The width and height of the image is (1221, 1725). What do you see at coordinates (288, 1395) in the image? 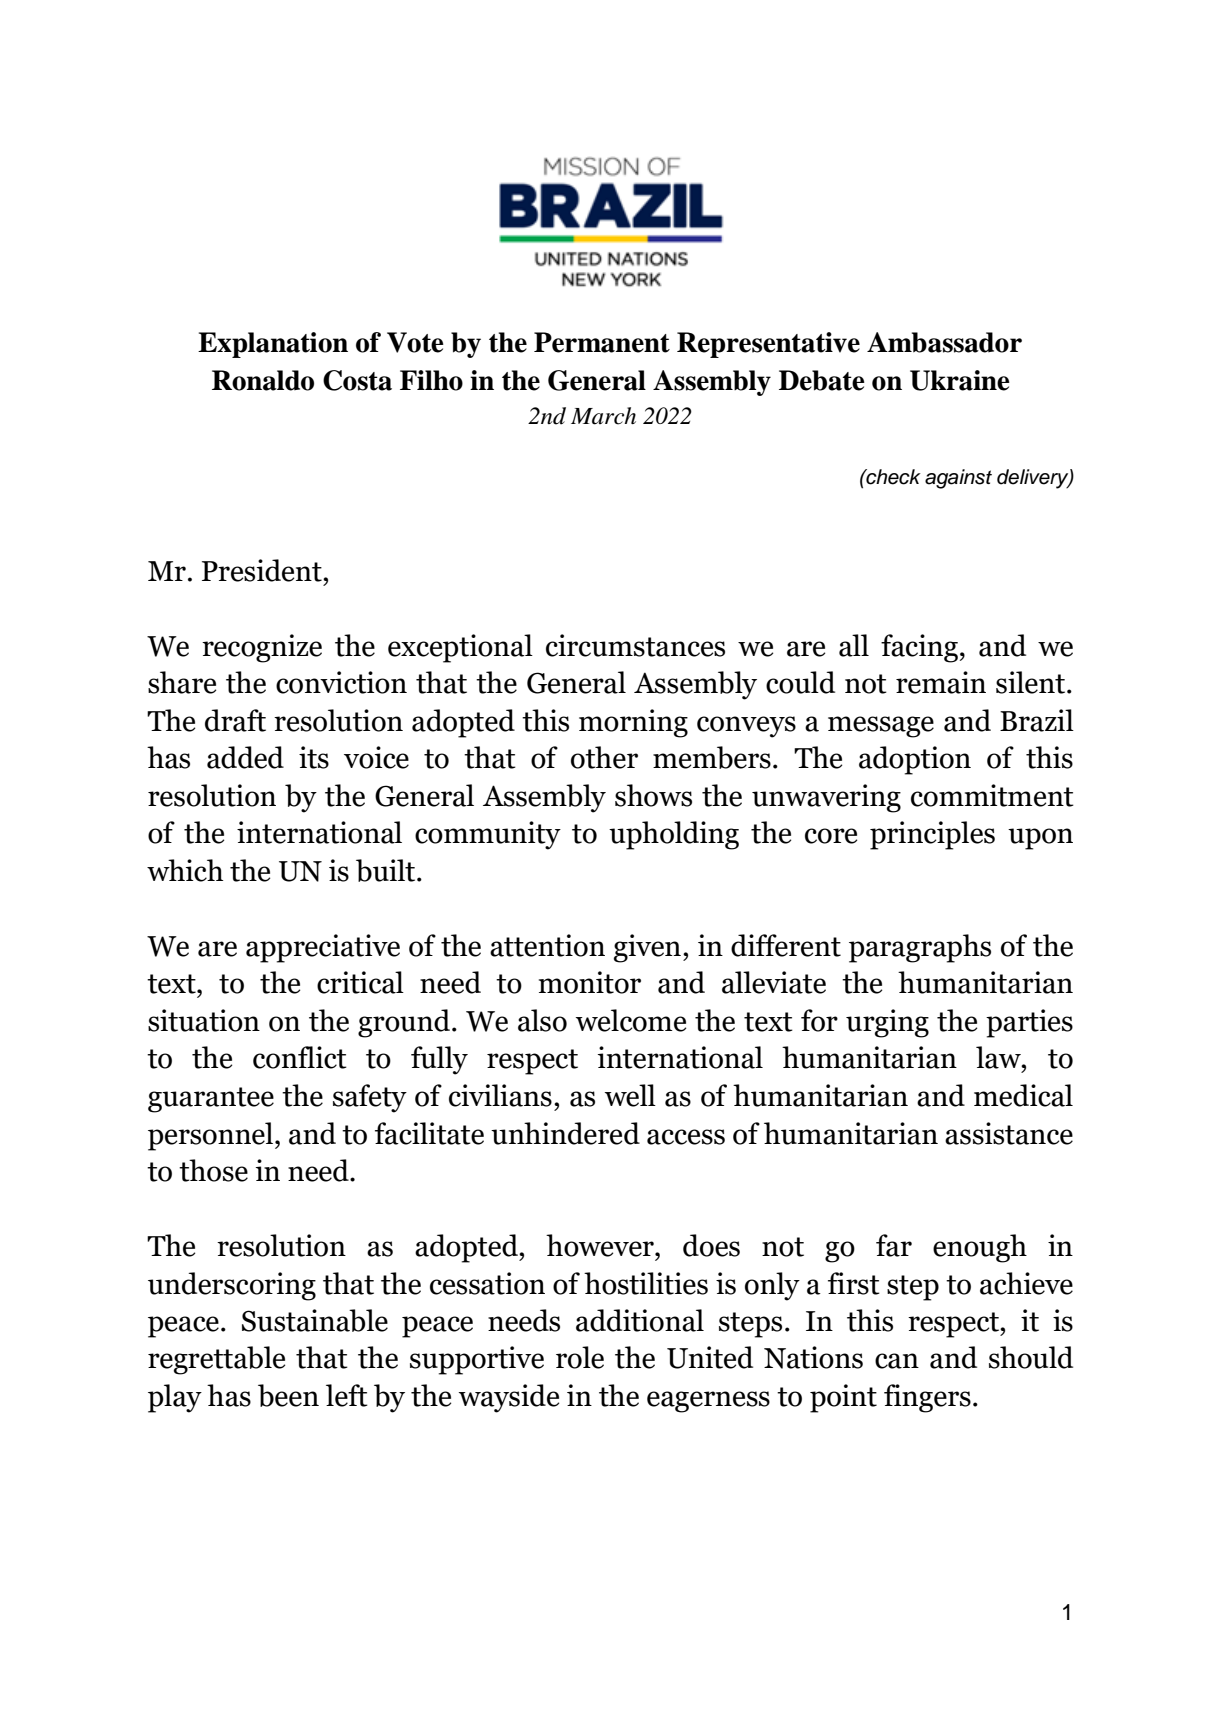
I see `been` at bounding box center [288, 1395].
